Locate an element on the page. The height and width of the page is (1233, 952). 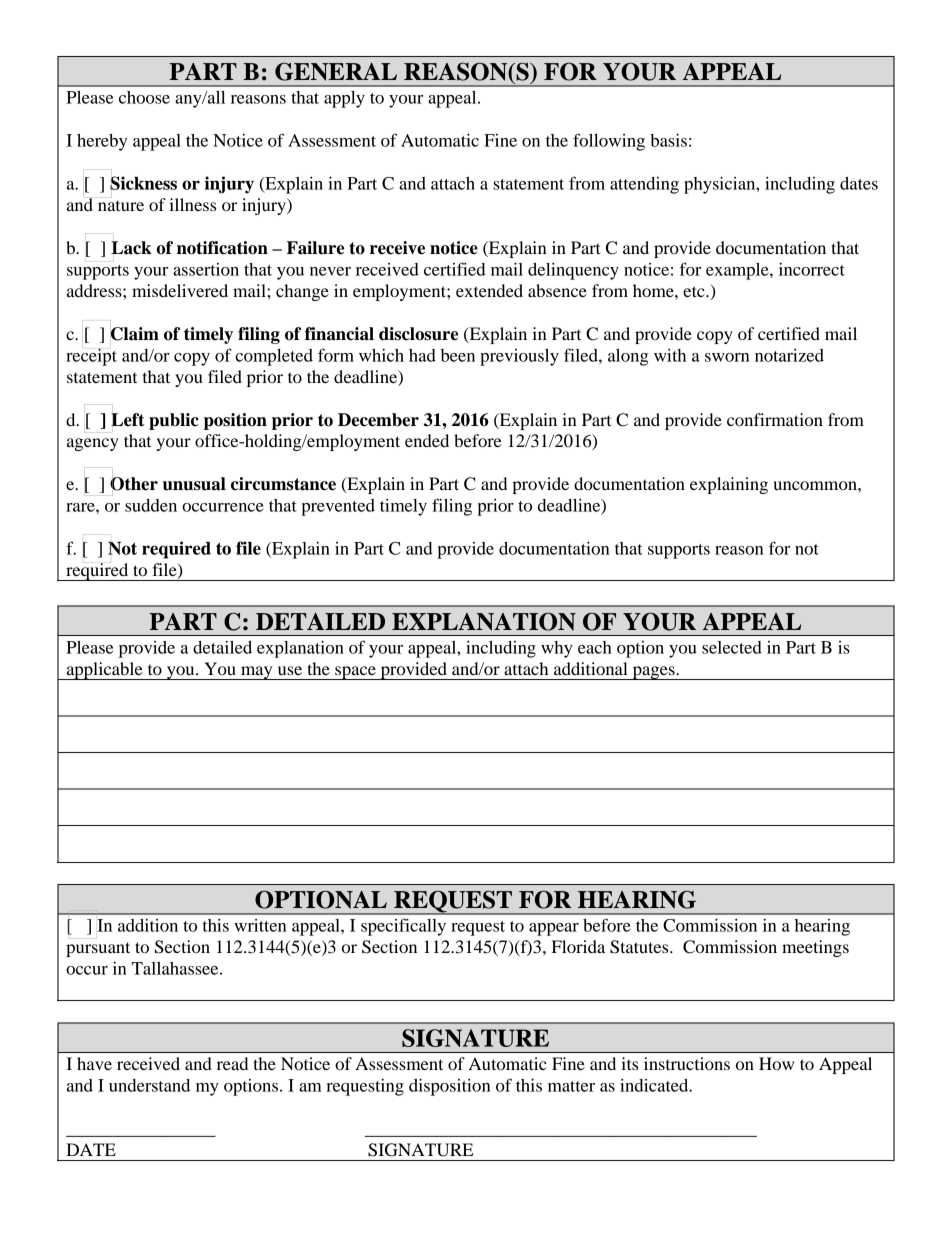
choose is located at coordinates (144, 97).
